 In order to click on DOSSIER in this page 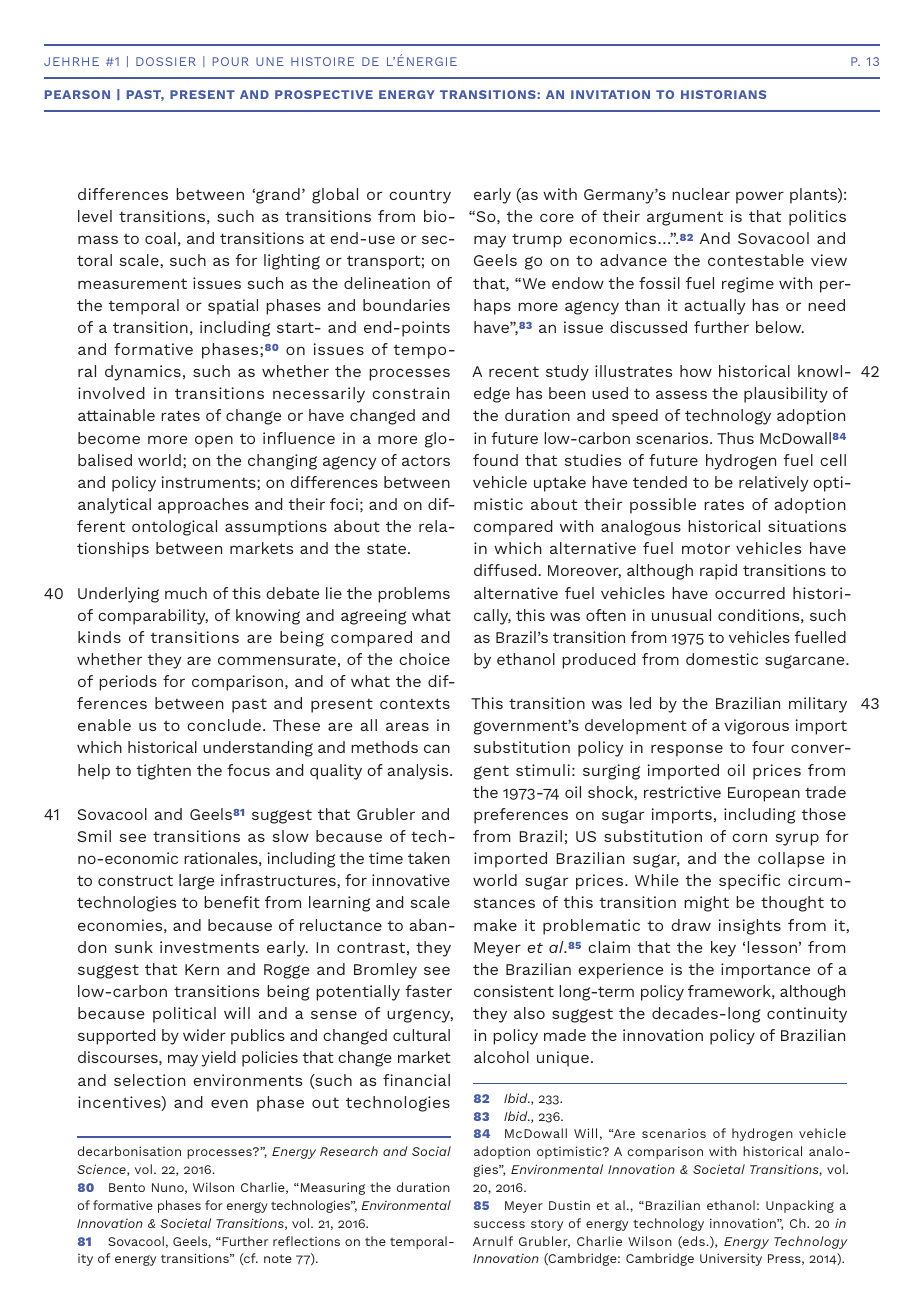, I will do `click(166, 61)`.
